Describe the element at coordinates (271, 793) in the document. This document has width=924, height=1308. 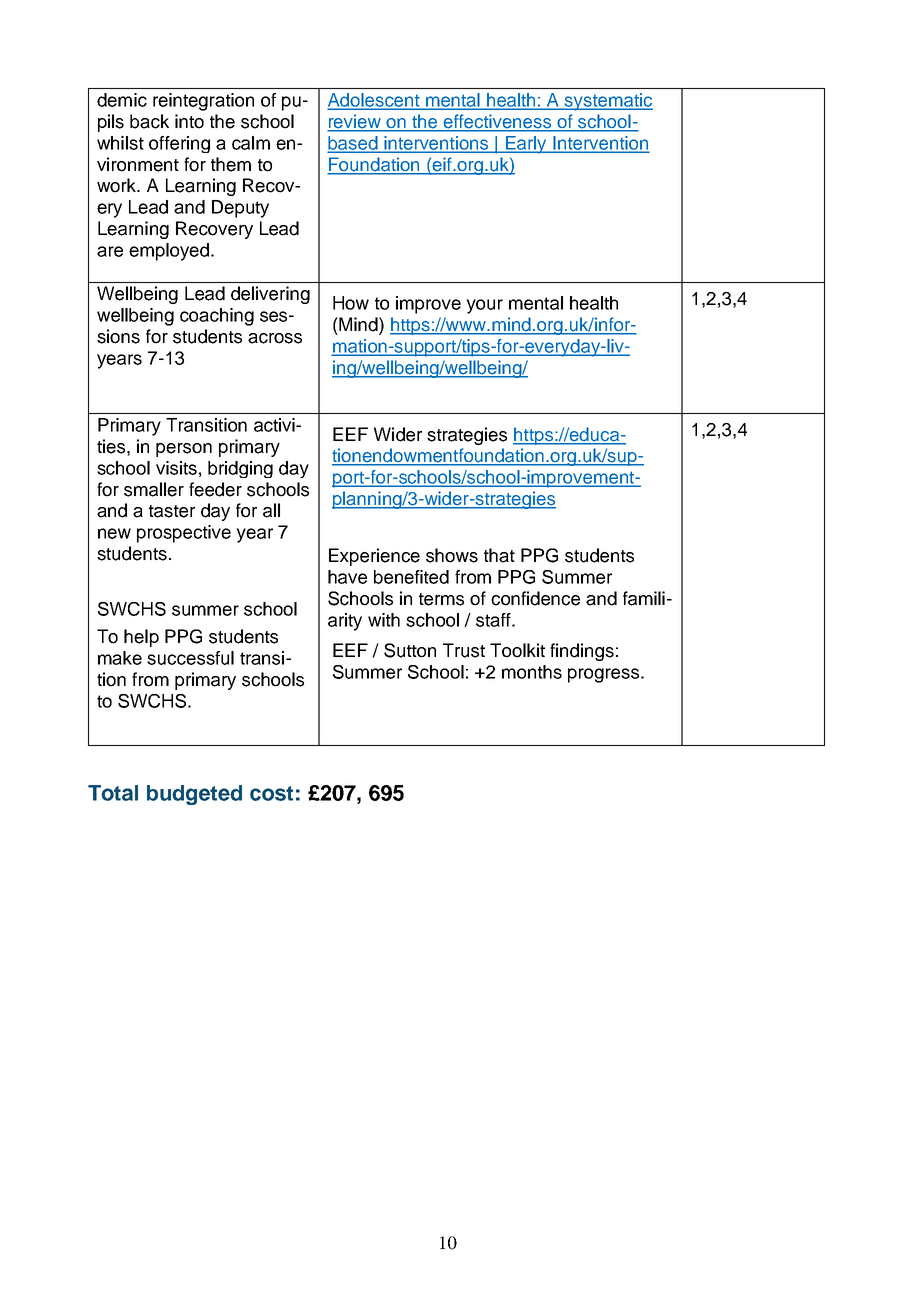
I see `cost` at that location.
